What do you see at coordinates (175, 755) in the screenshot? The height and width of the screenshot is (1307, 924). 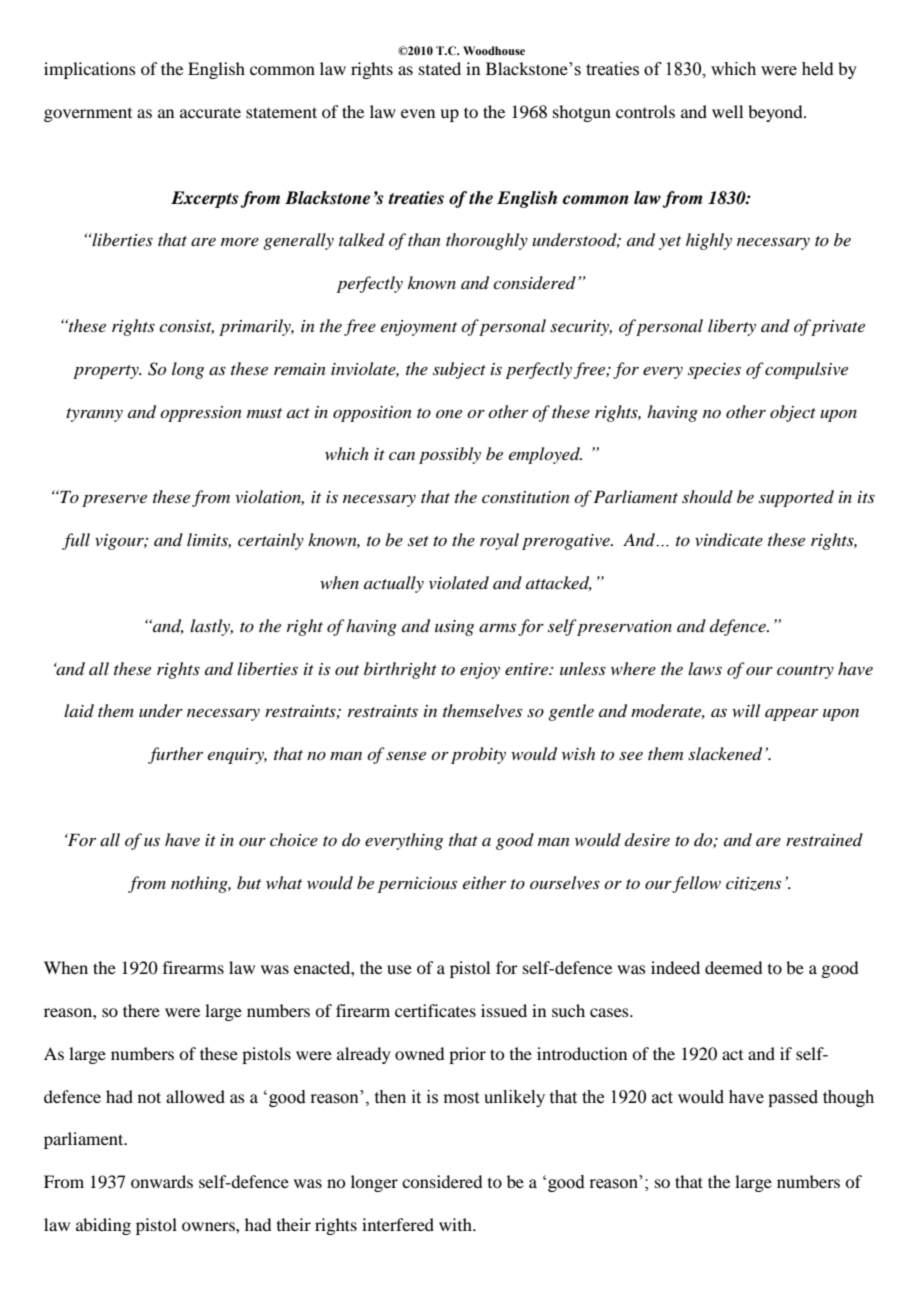 I see `further` at bounding box center [175, 755].
